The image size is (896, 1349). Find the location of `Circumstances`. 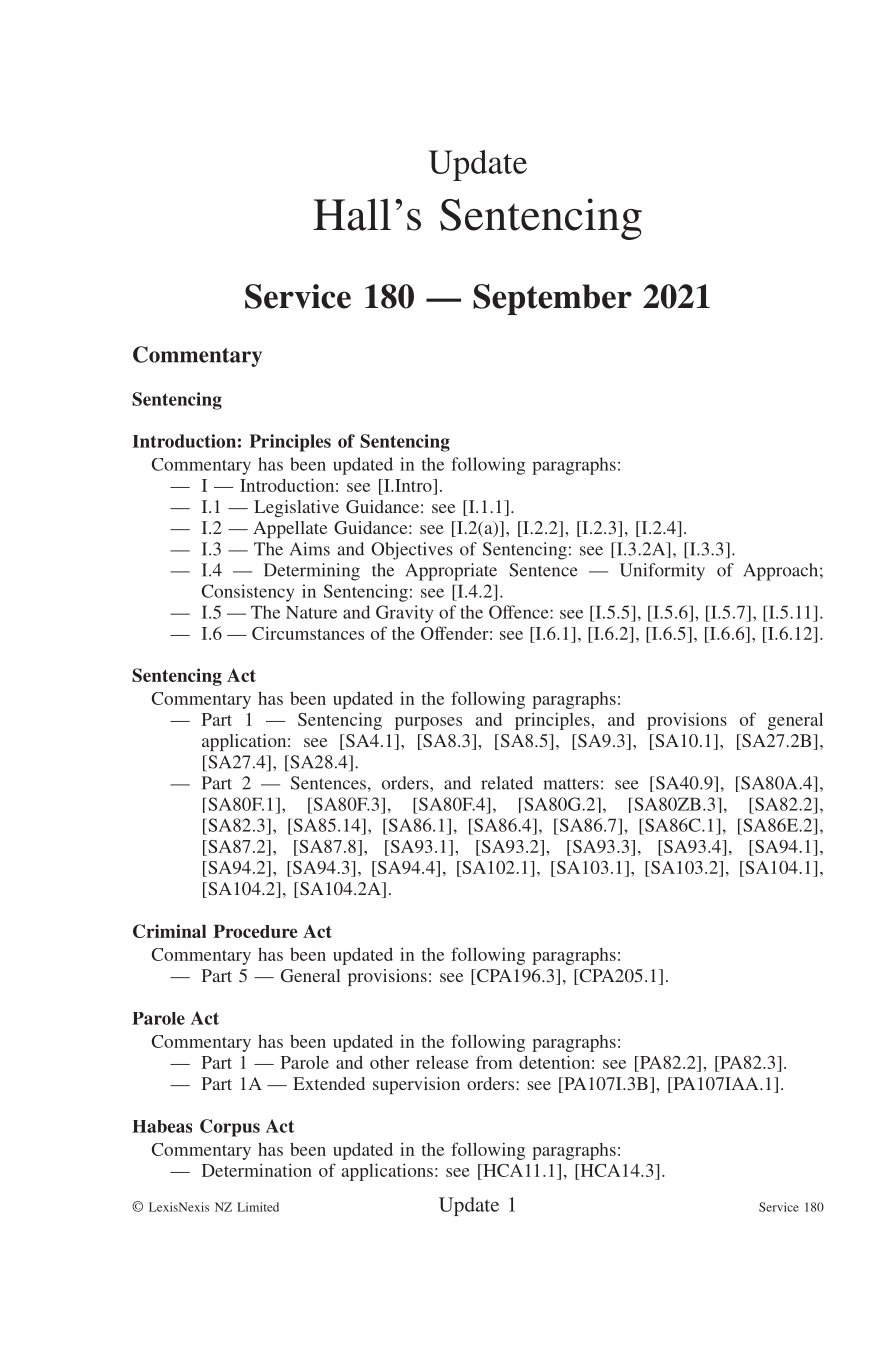

Circumstances is located at coordinates (308, 633).
